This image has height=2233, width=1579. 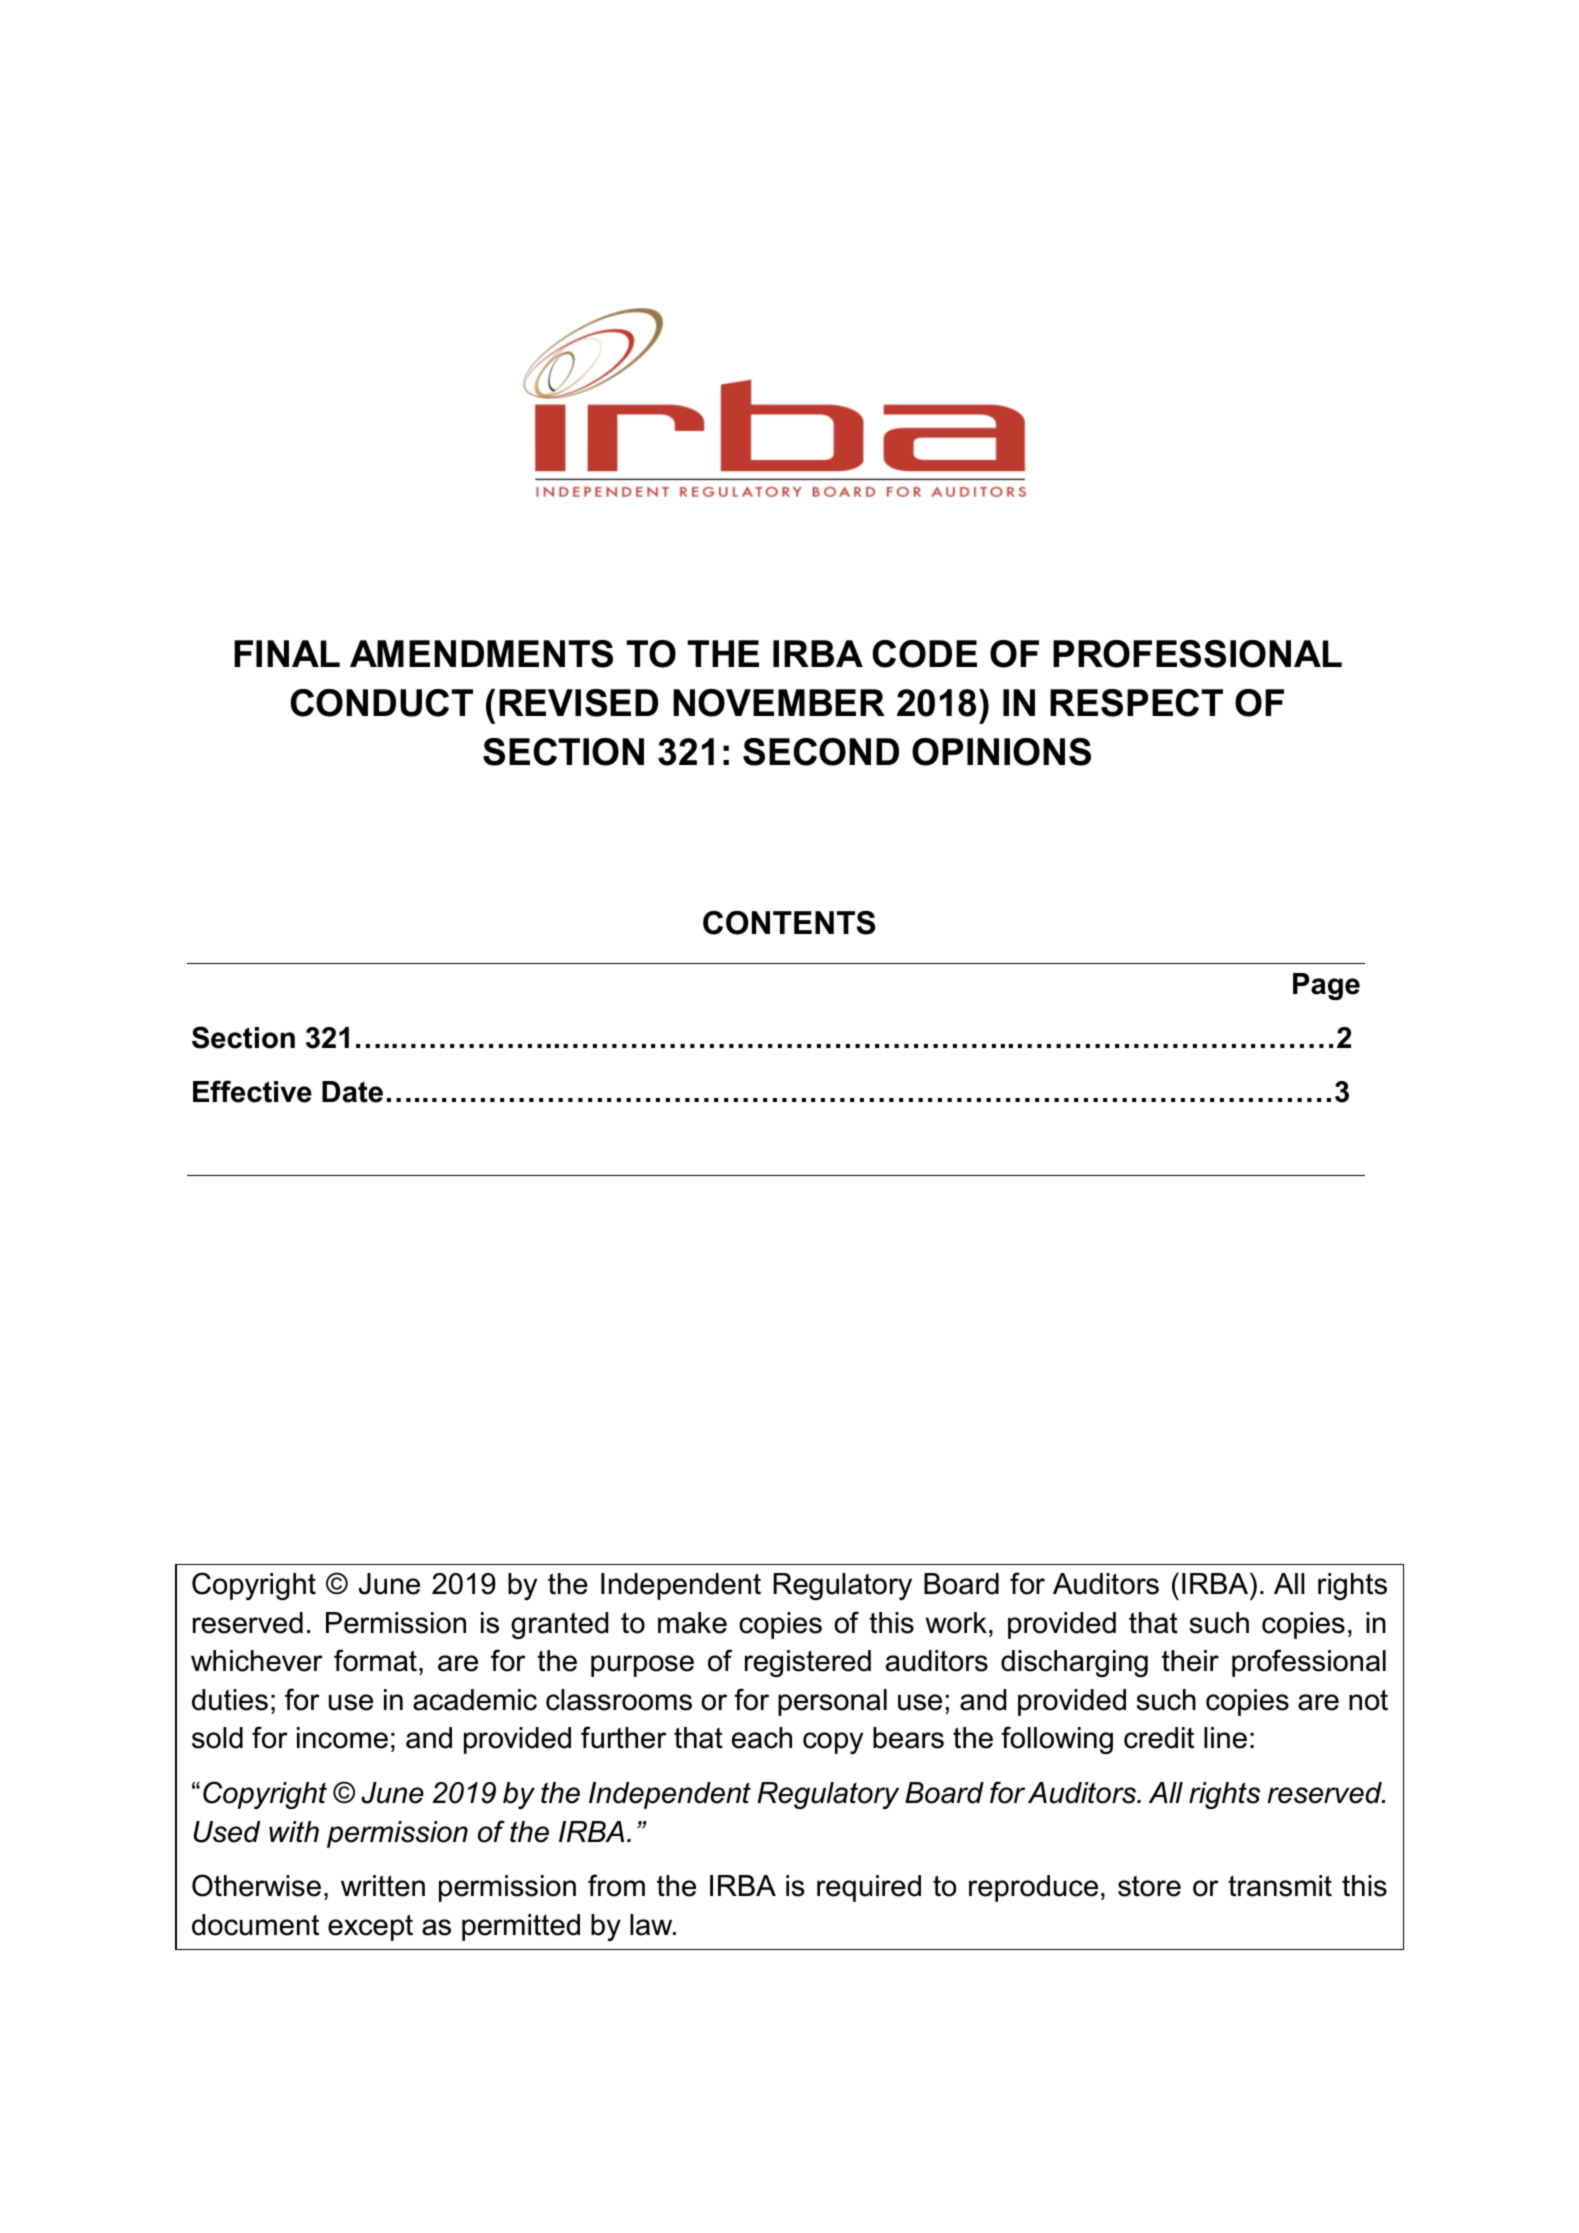 What do you see at coordinates (252, 1091) in the image?
I see `Effective` at bounding box center [252, 1091].
